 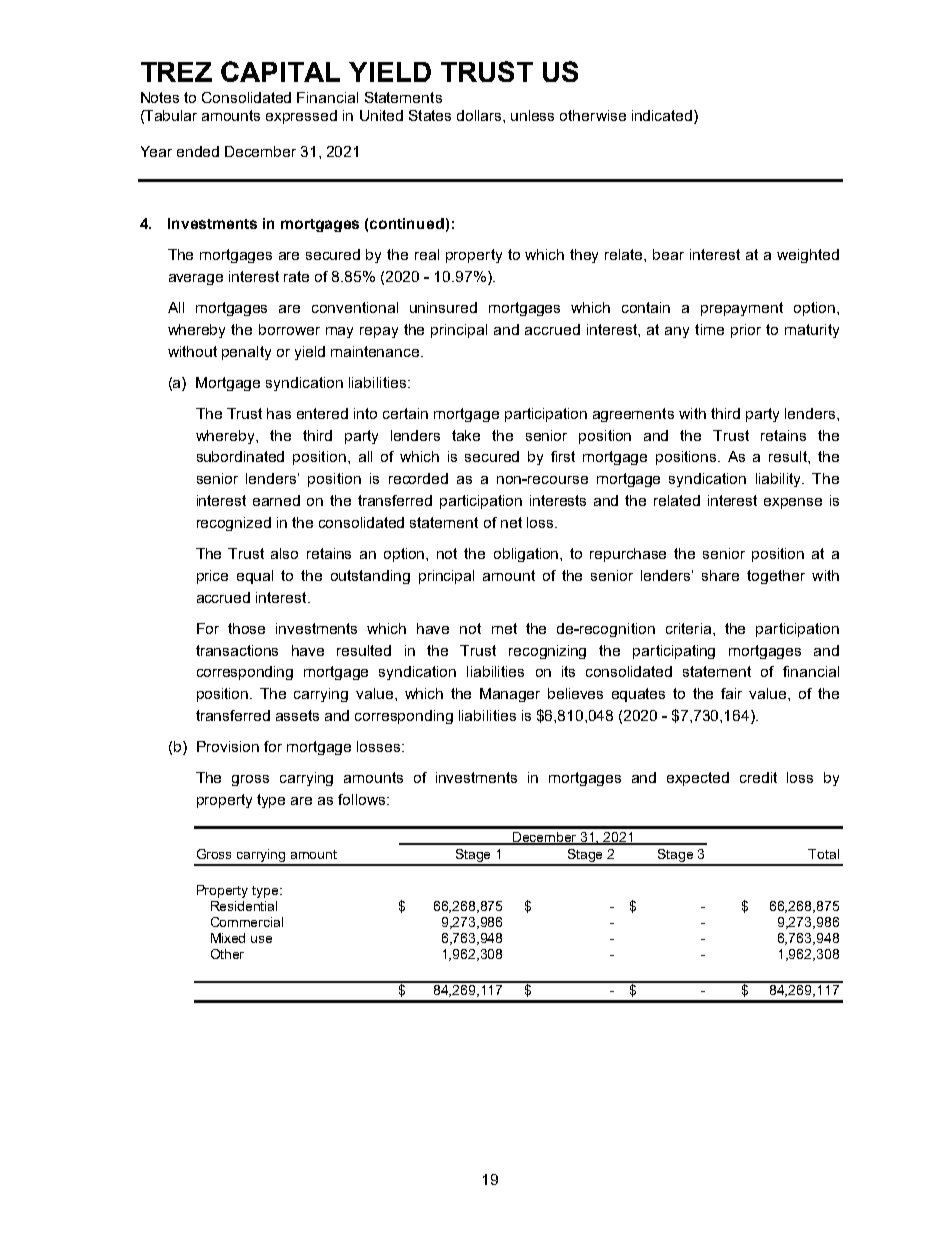 What do you see at coordinates (280, 71) in the screenshot?
I see `CAPITAL` at bounding box center [280, 71].
